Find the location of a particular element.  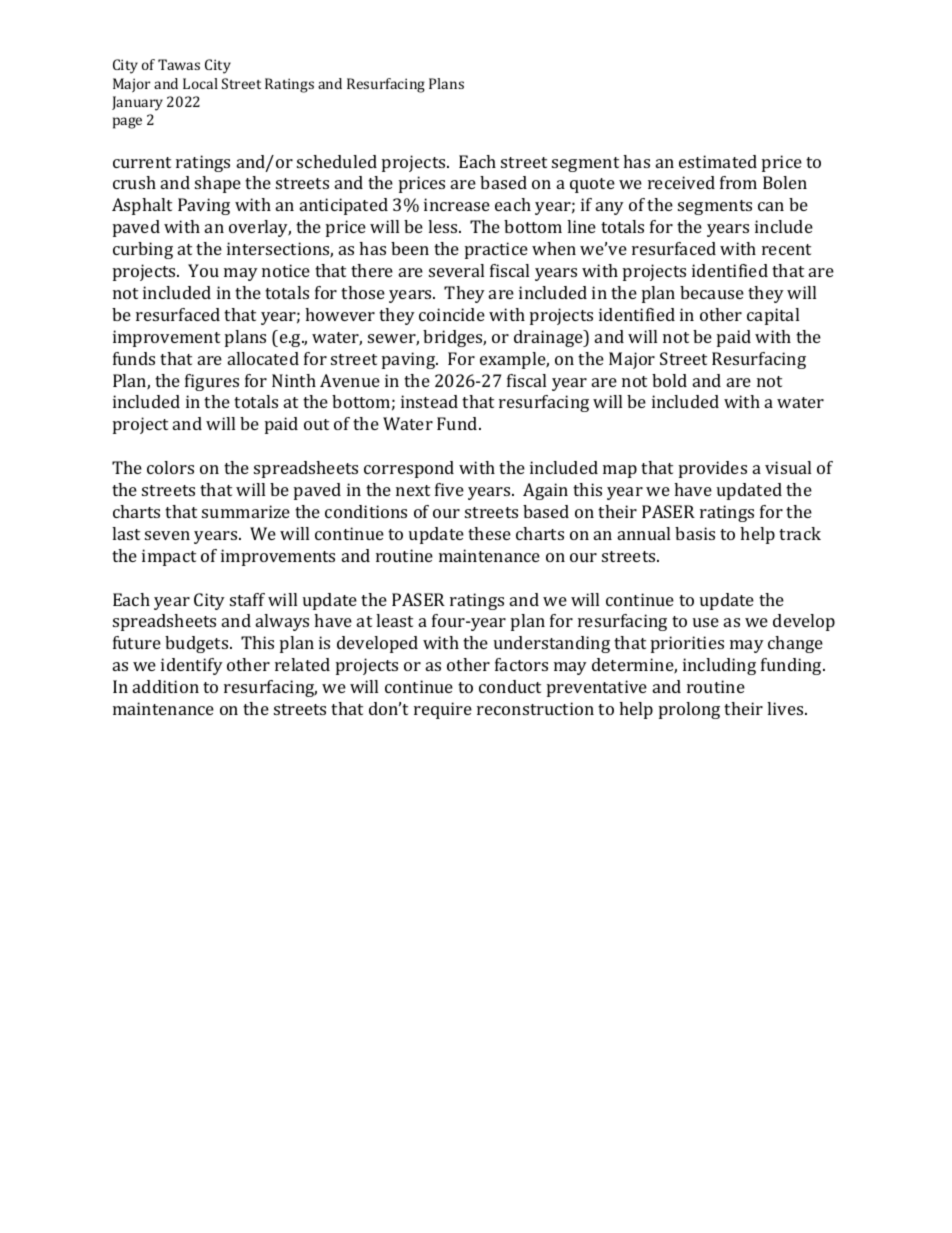

bold is located at coordinates (669, 380).
